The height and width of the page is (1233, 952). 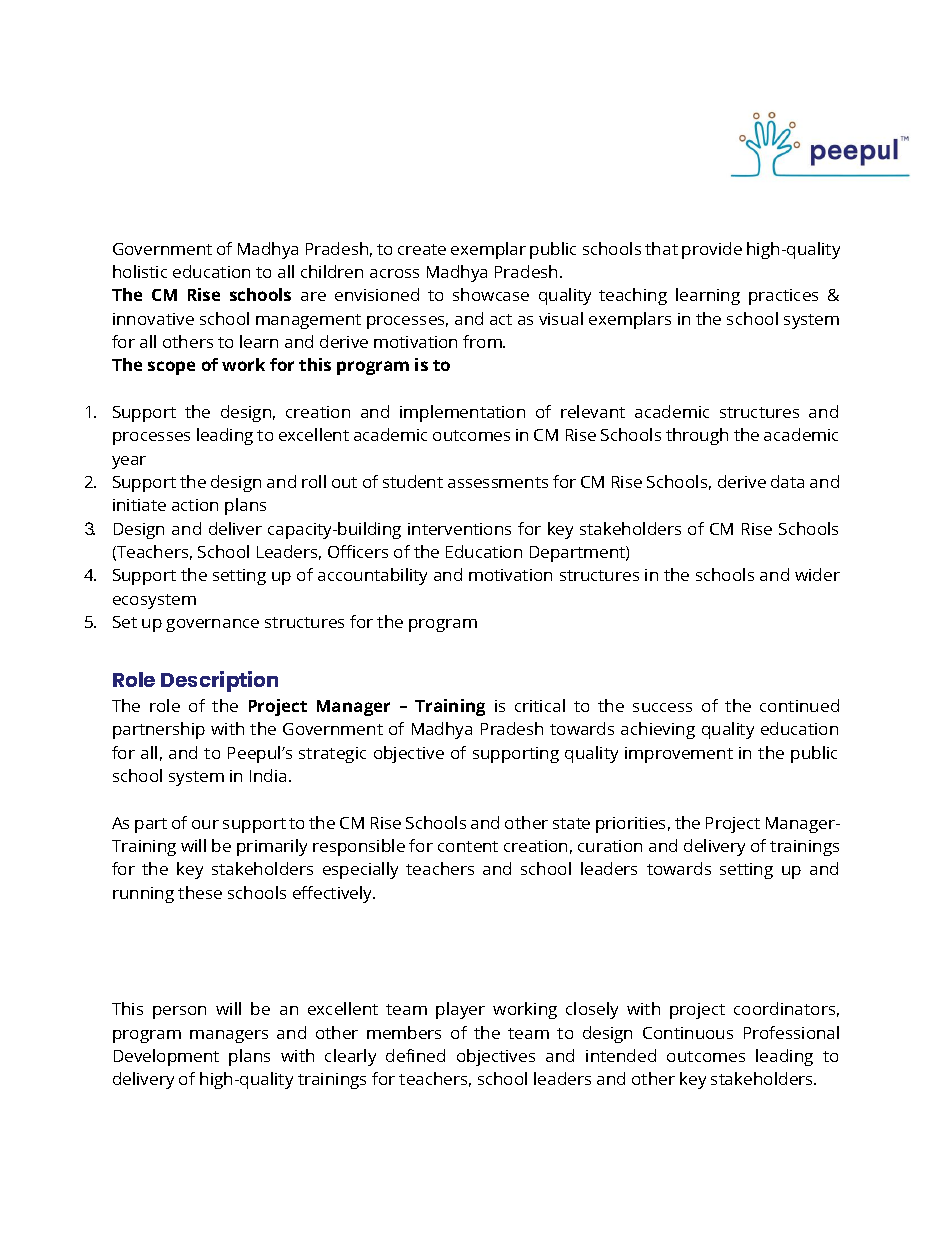 What do you see at coordinates (491, 294) in the page?
I see `showcase` at bounding box center [491, 294].
